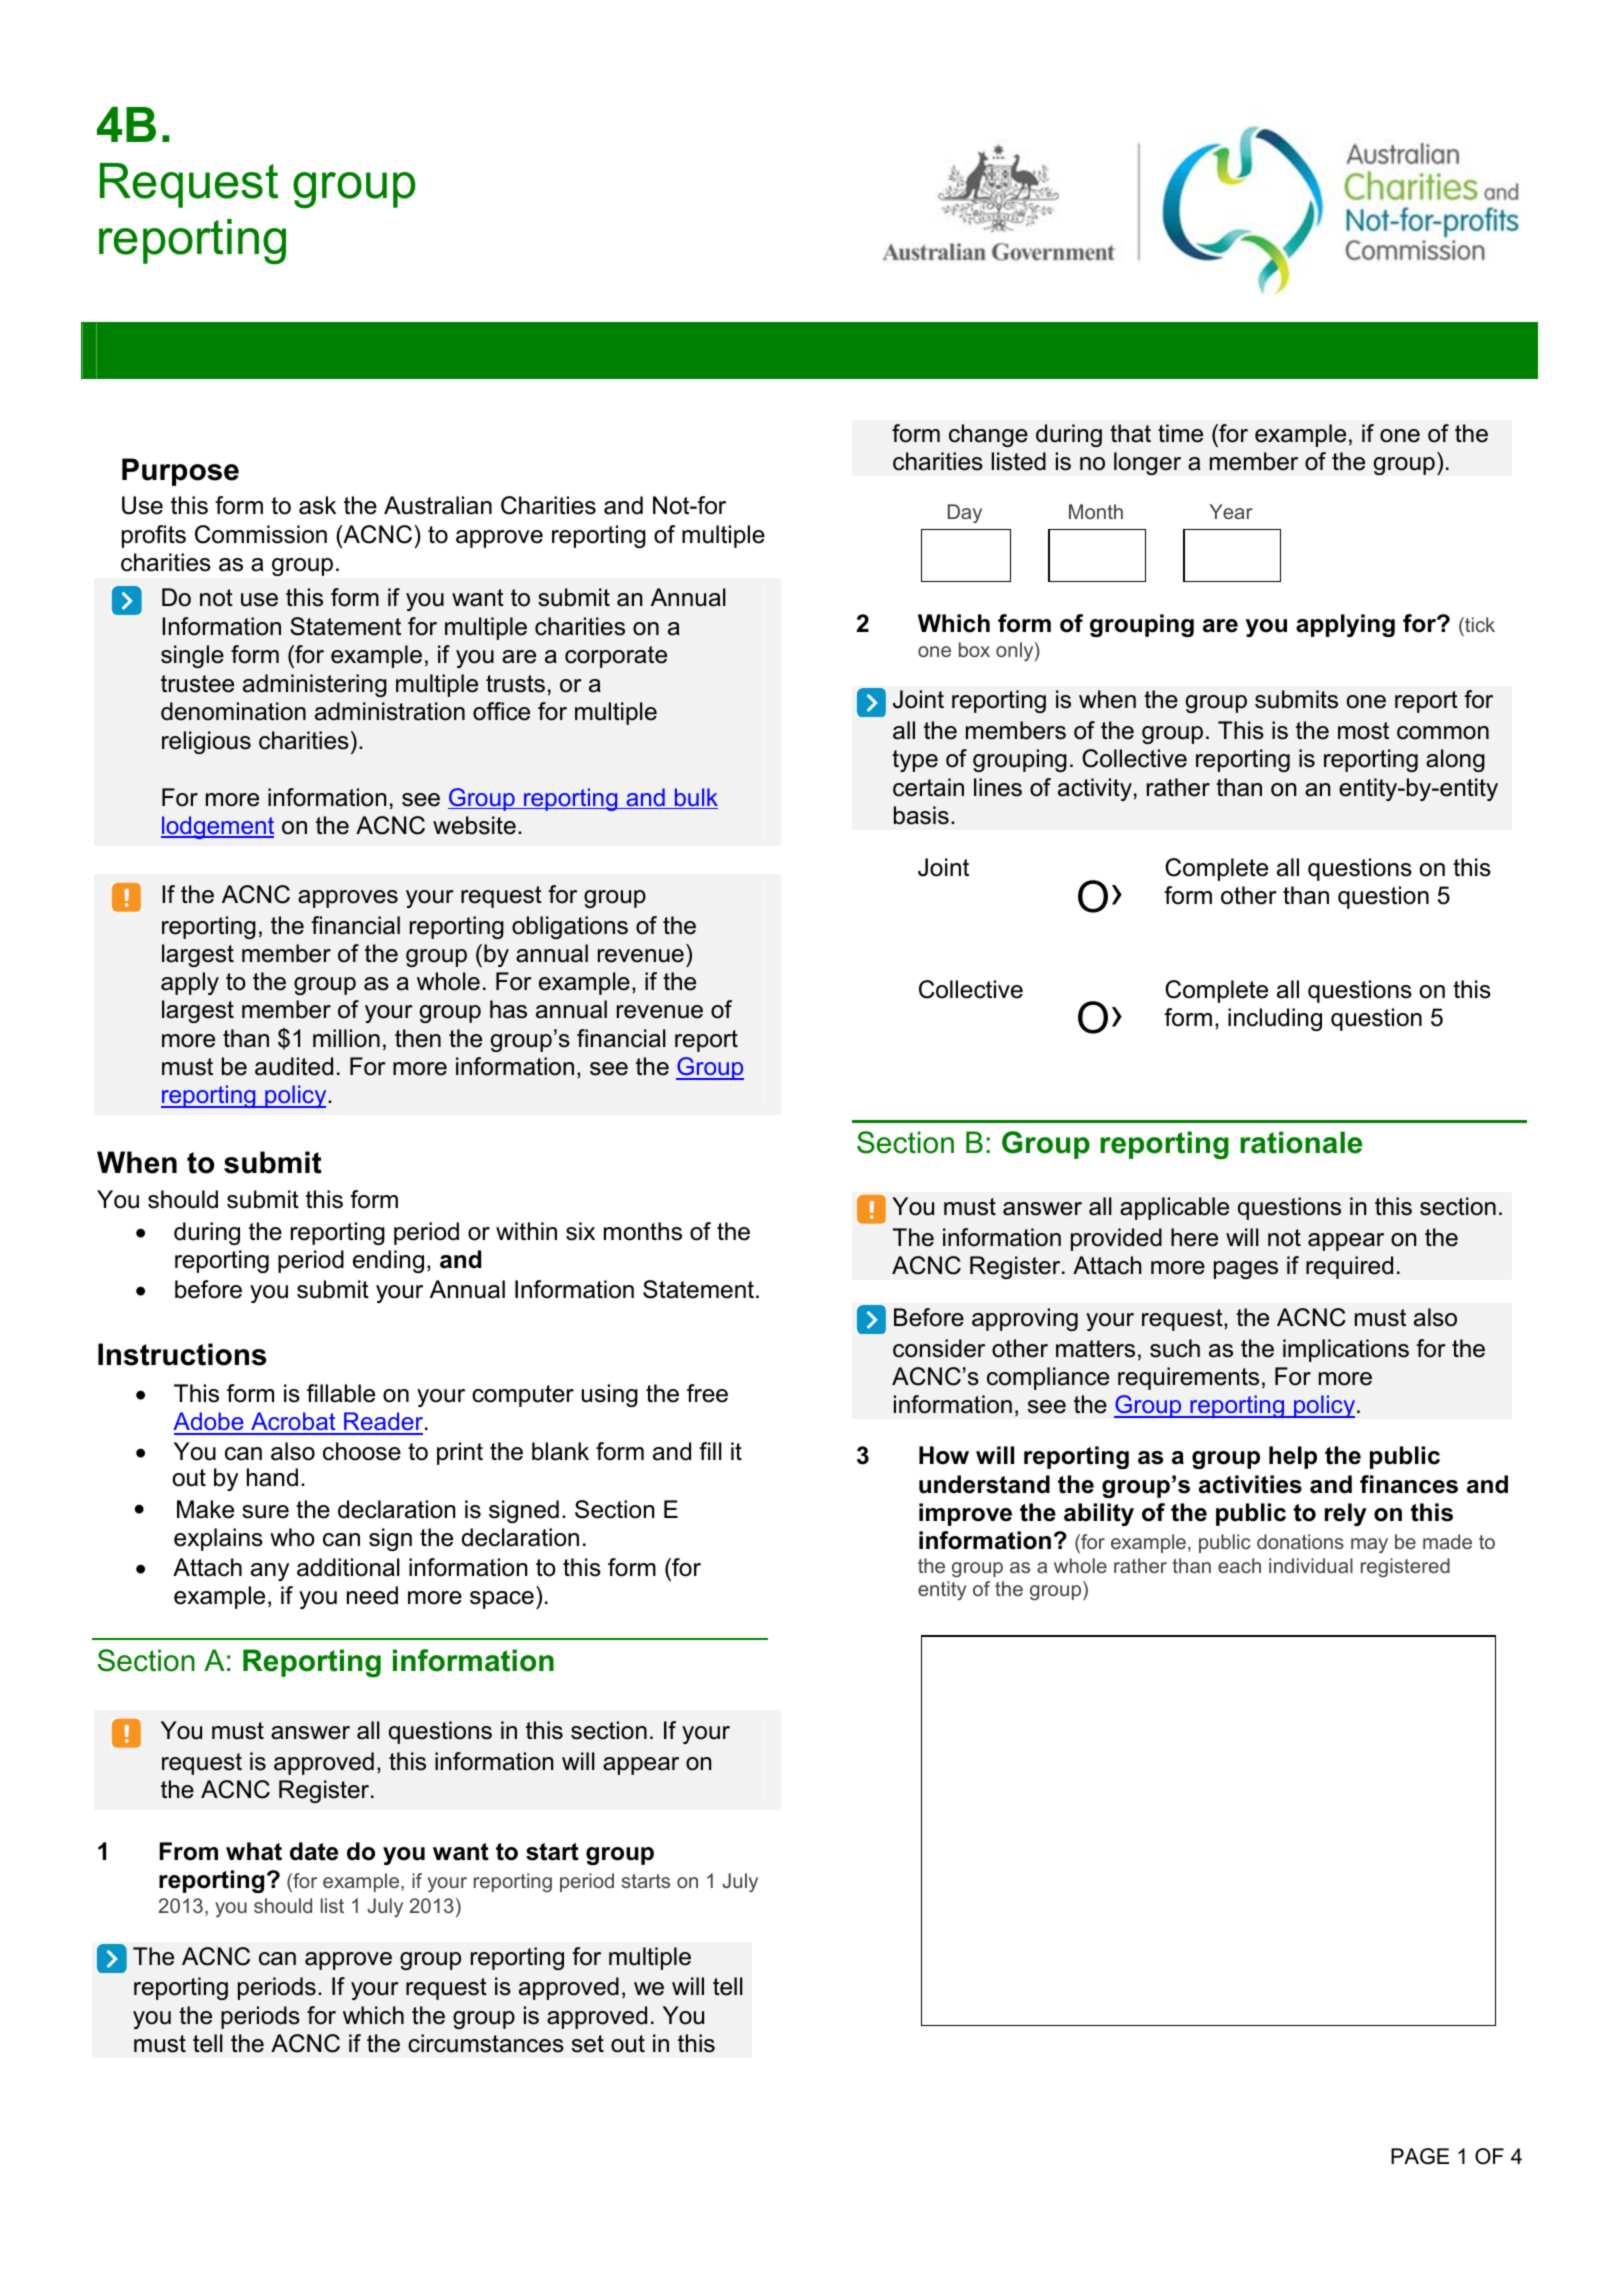 This page has width=1620, height=2291. I want to click on website, so click(474, 825).
